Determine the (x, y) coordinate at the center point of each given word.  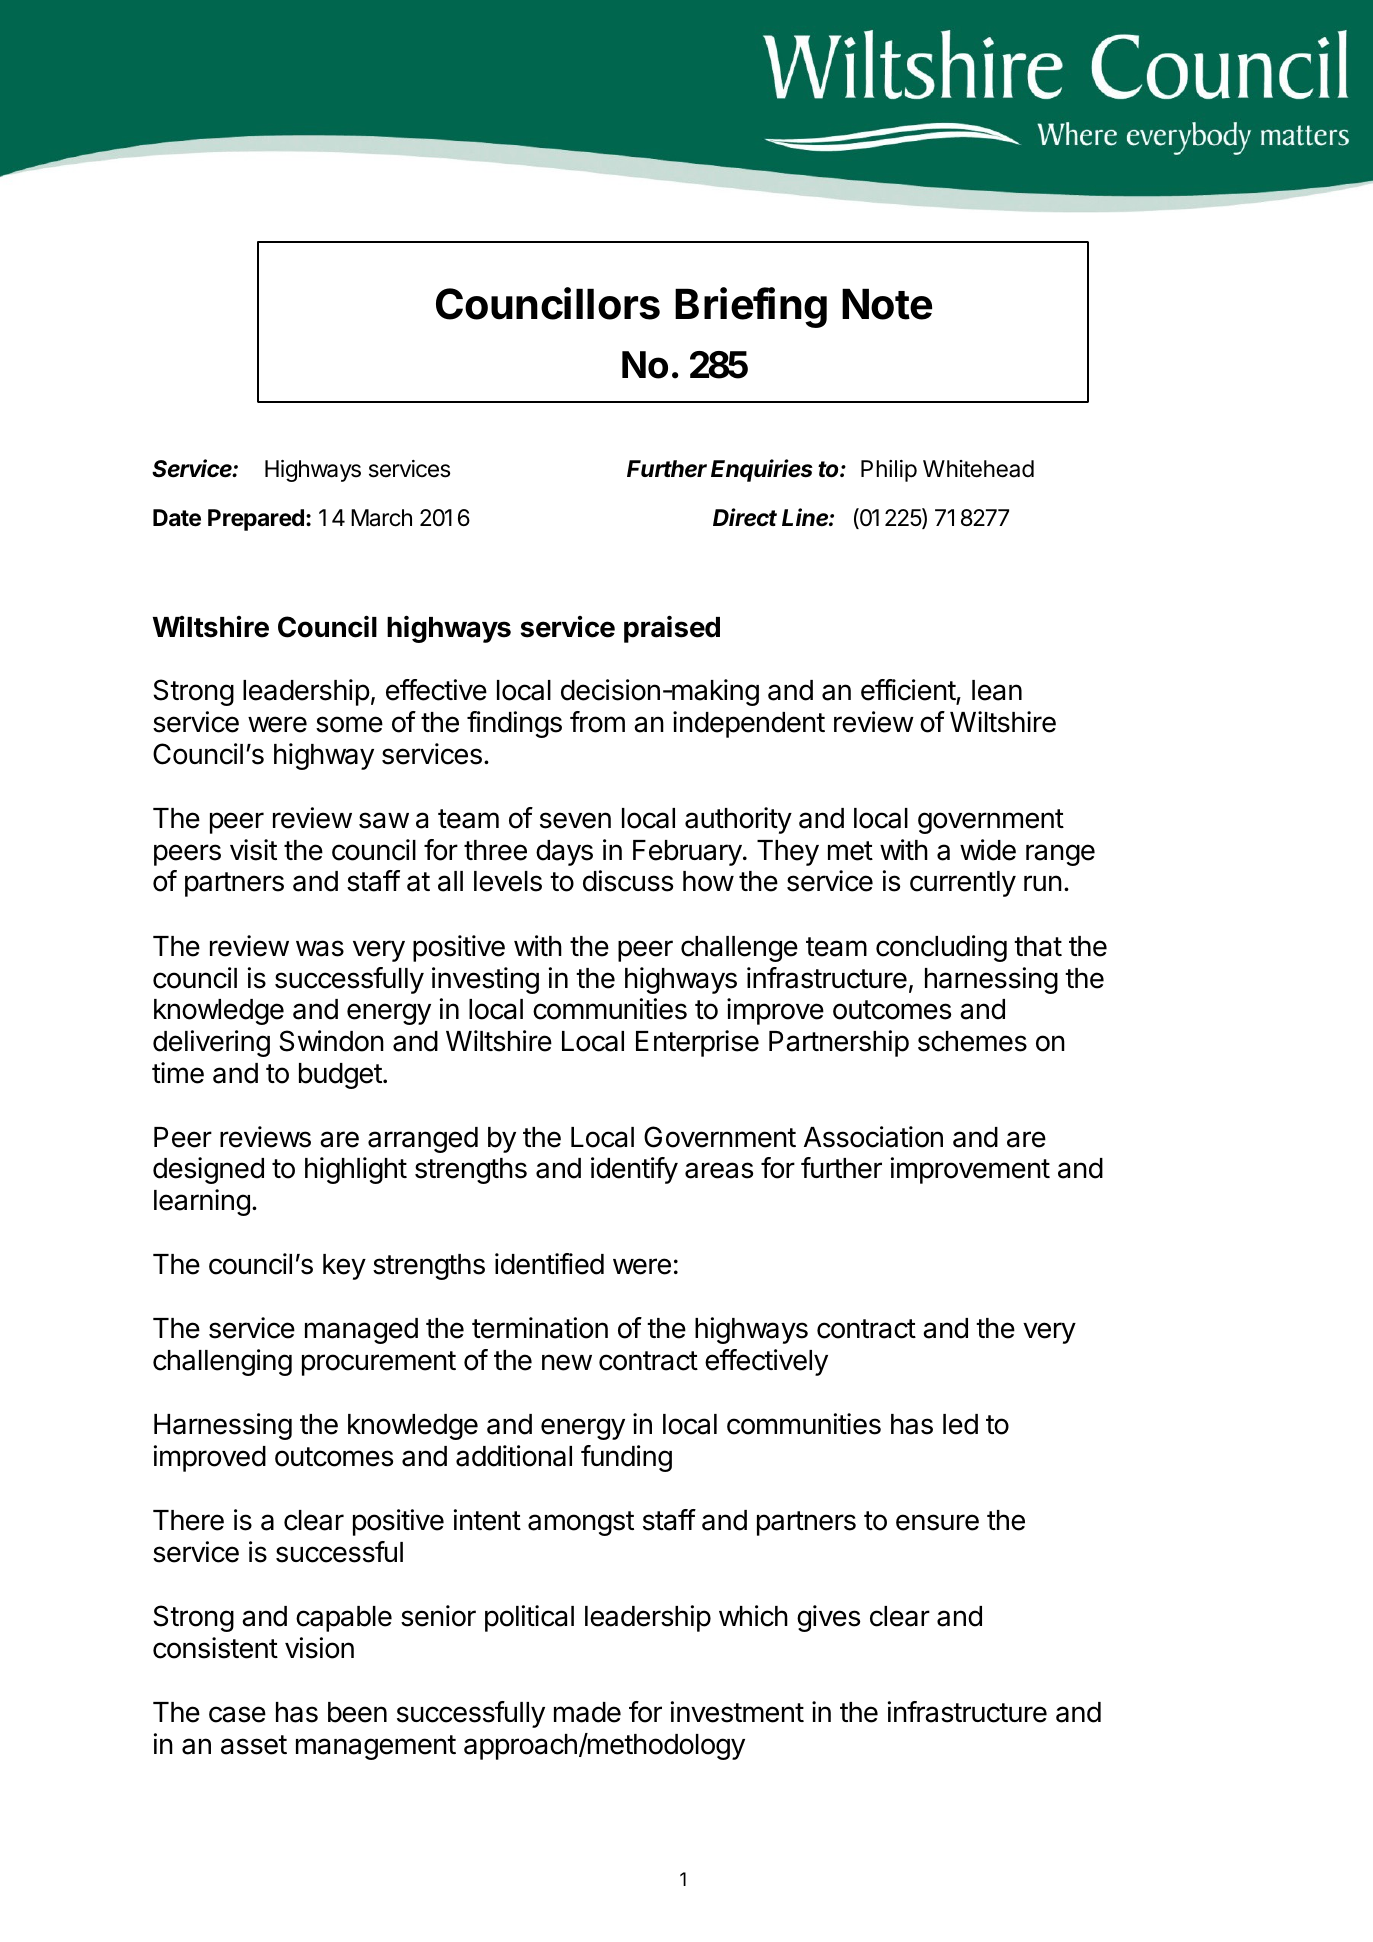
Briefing (751, 307)
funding (626, 1458)
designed (208, 1170)
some (349, 724)
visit (253, 850)
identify (634, 1170)
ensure (937, 1522)
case (237, 1714)
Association (873, 1137)
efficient (909, 691)
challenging (222, 1362)
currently (963, 884)
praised (672, 629)
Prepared (256, 520)
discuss (628, 881)
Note (887, 304)
